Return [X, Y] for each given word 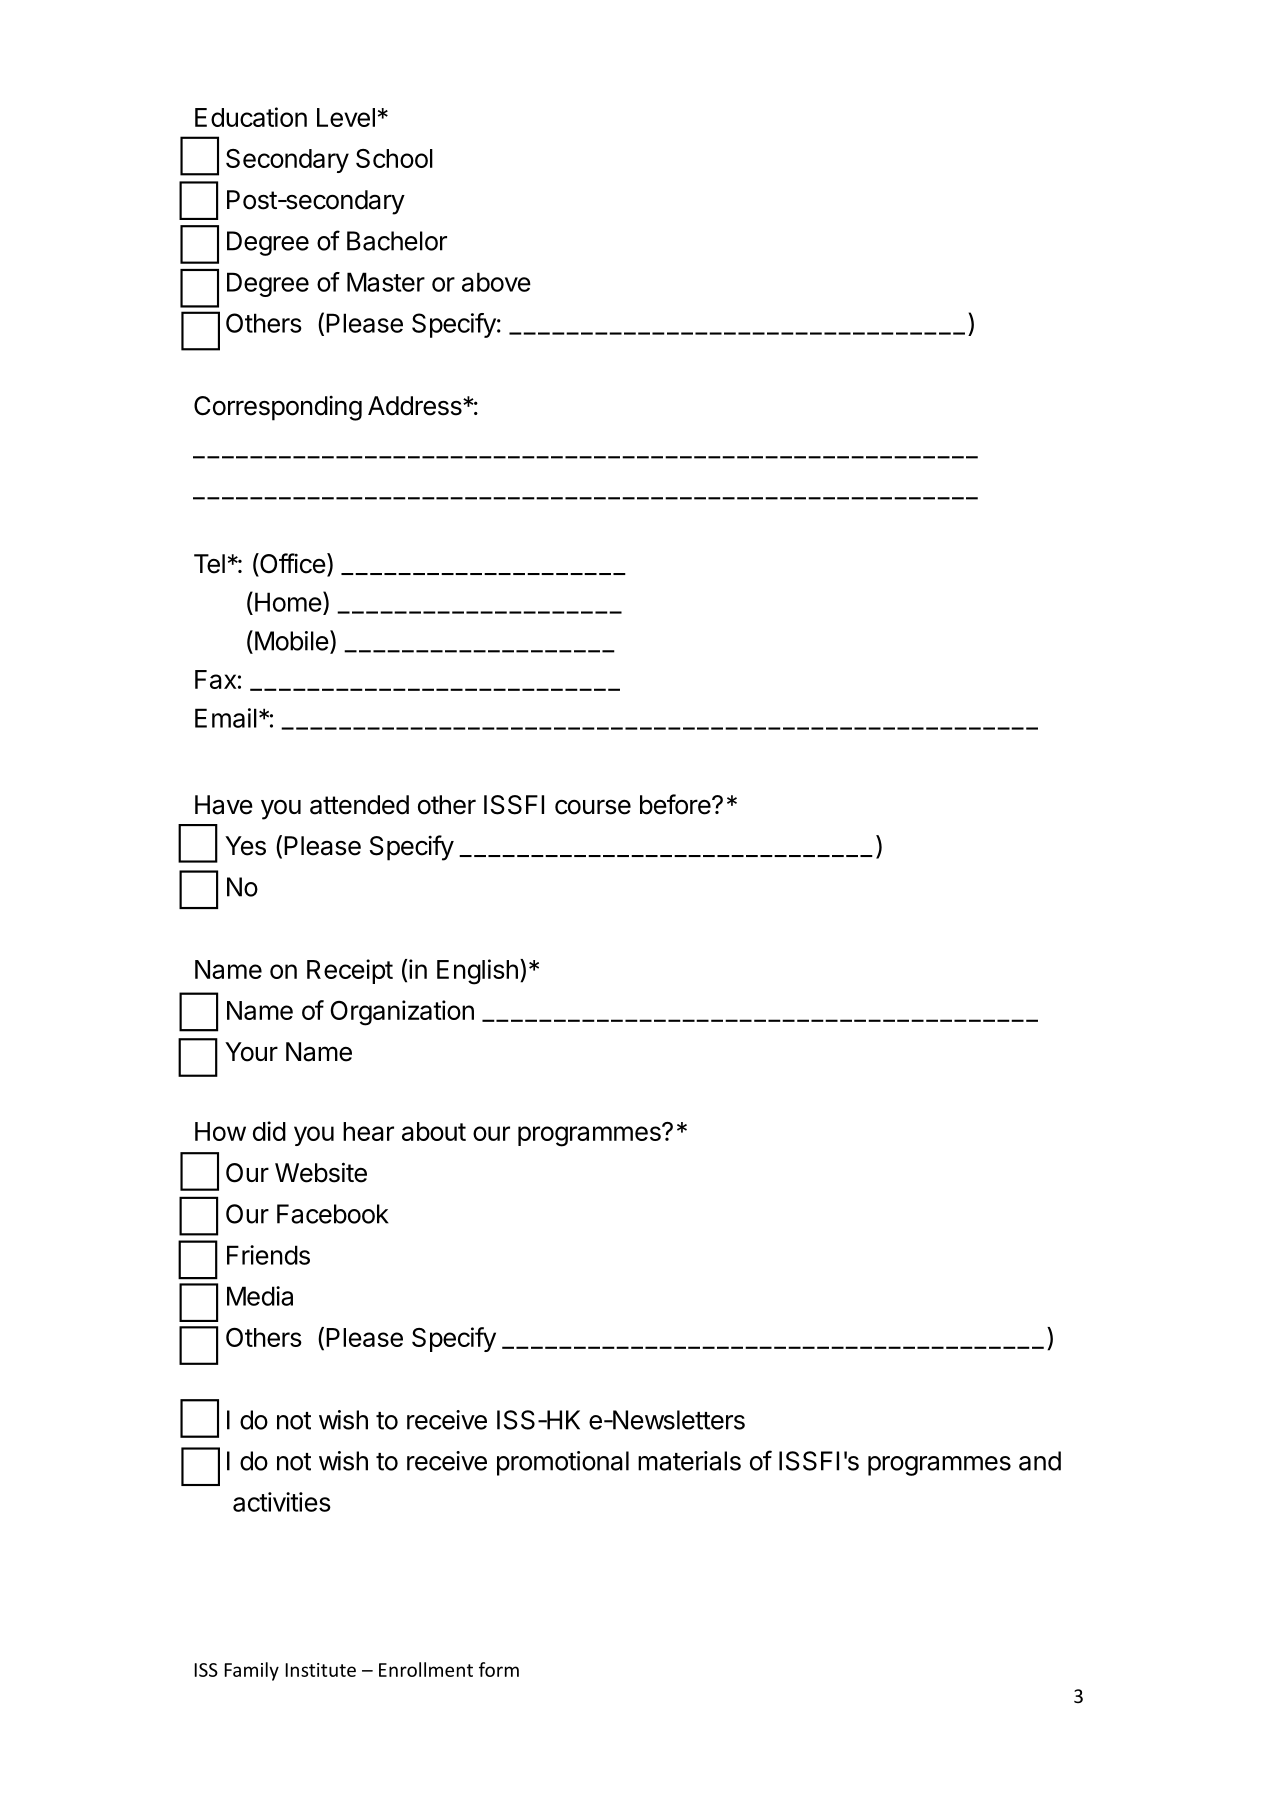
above [496, 282]
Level [346, 117]
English [477, 972]
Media [260, 1296]
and [1040, 1461]
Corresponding [278, 408]
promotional [563, 1463]
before [676, 804]
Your [251, 1052]
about [434, 1131]
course [593, 807]
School [394, 158]
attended [359, 805]
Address [416, 406]
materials [689, 1461]
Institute [320, 1670]
